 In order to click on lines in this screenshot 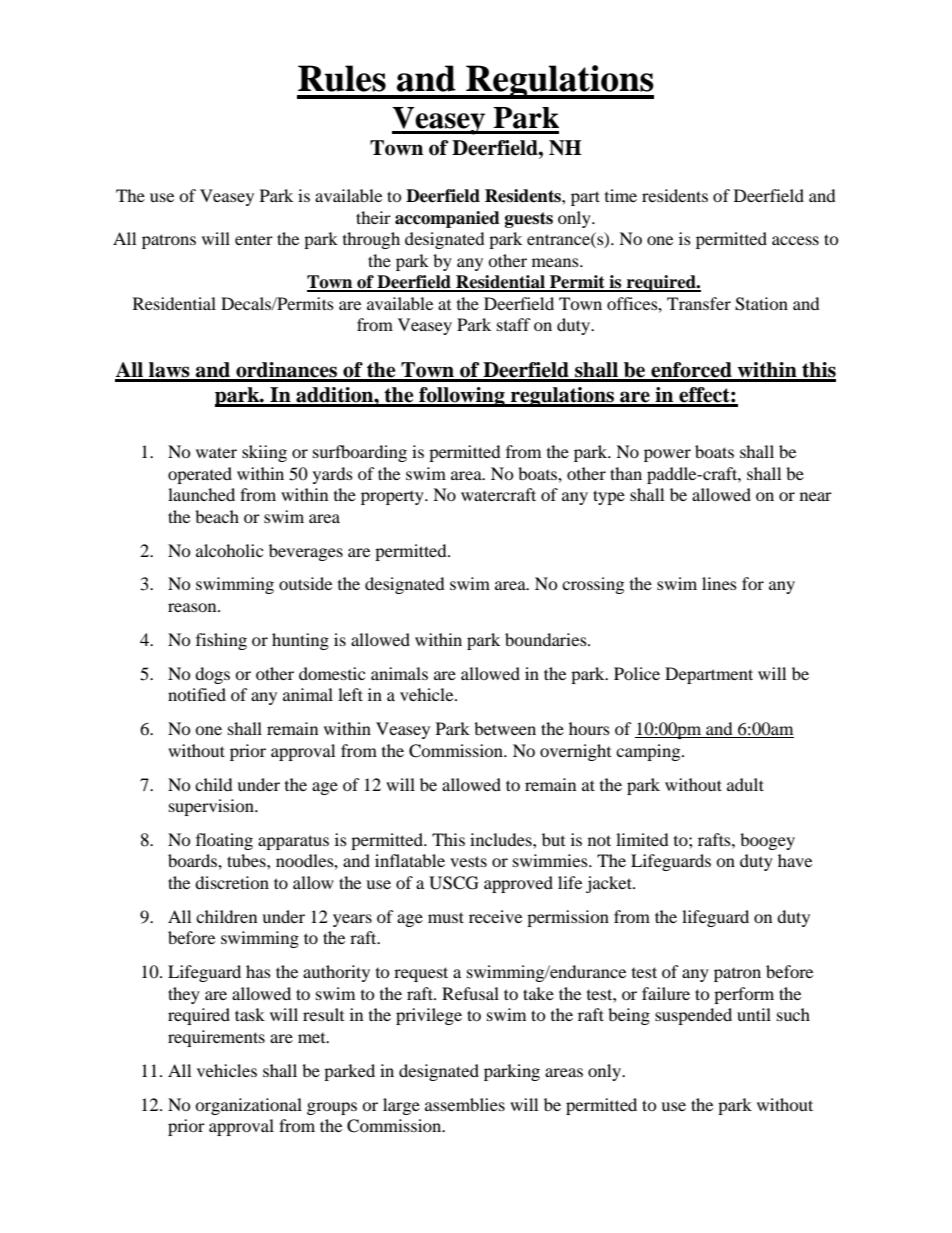, I will do `click(719, 583)`.
